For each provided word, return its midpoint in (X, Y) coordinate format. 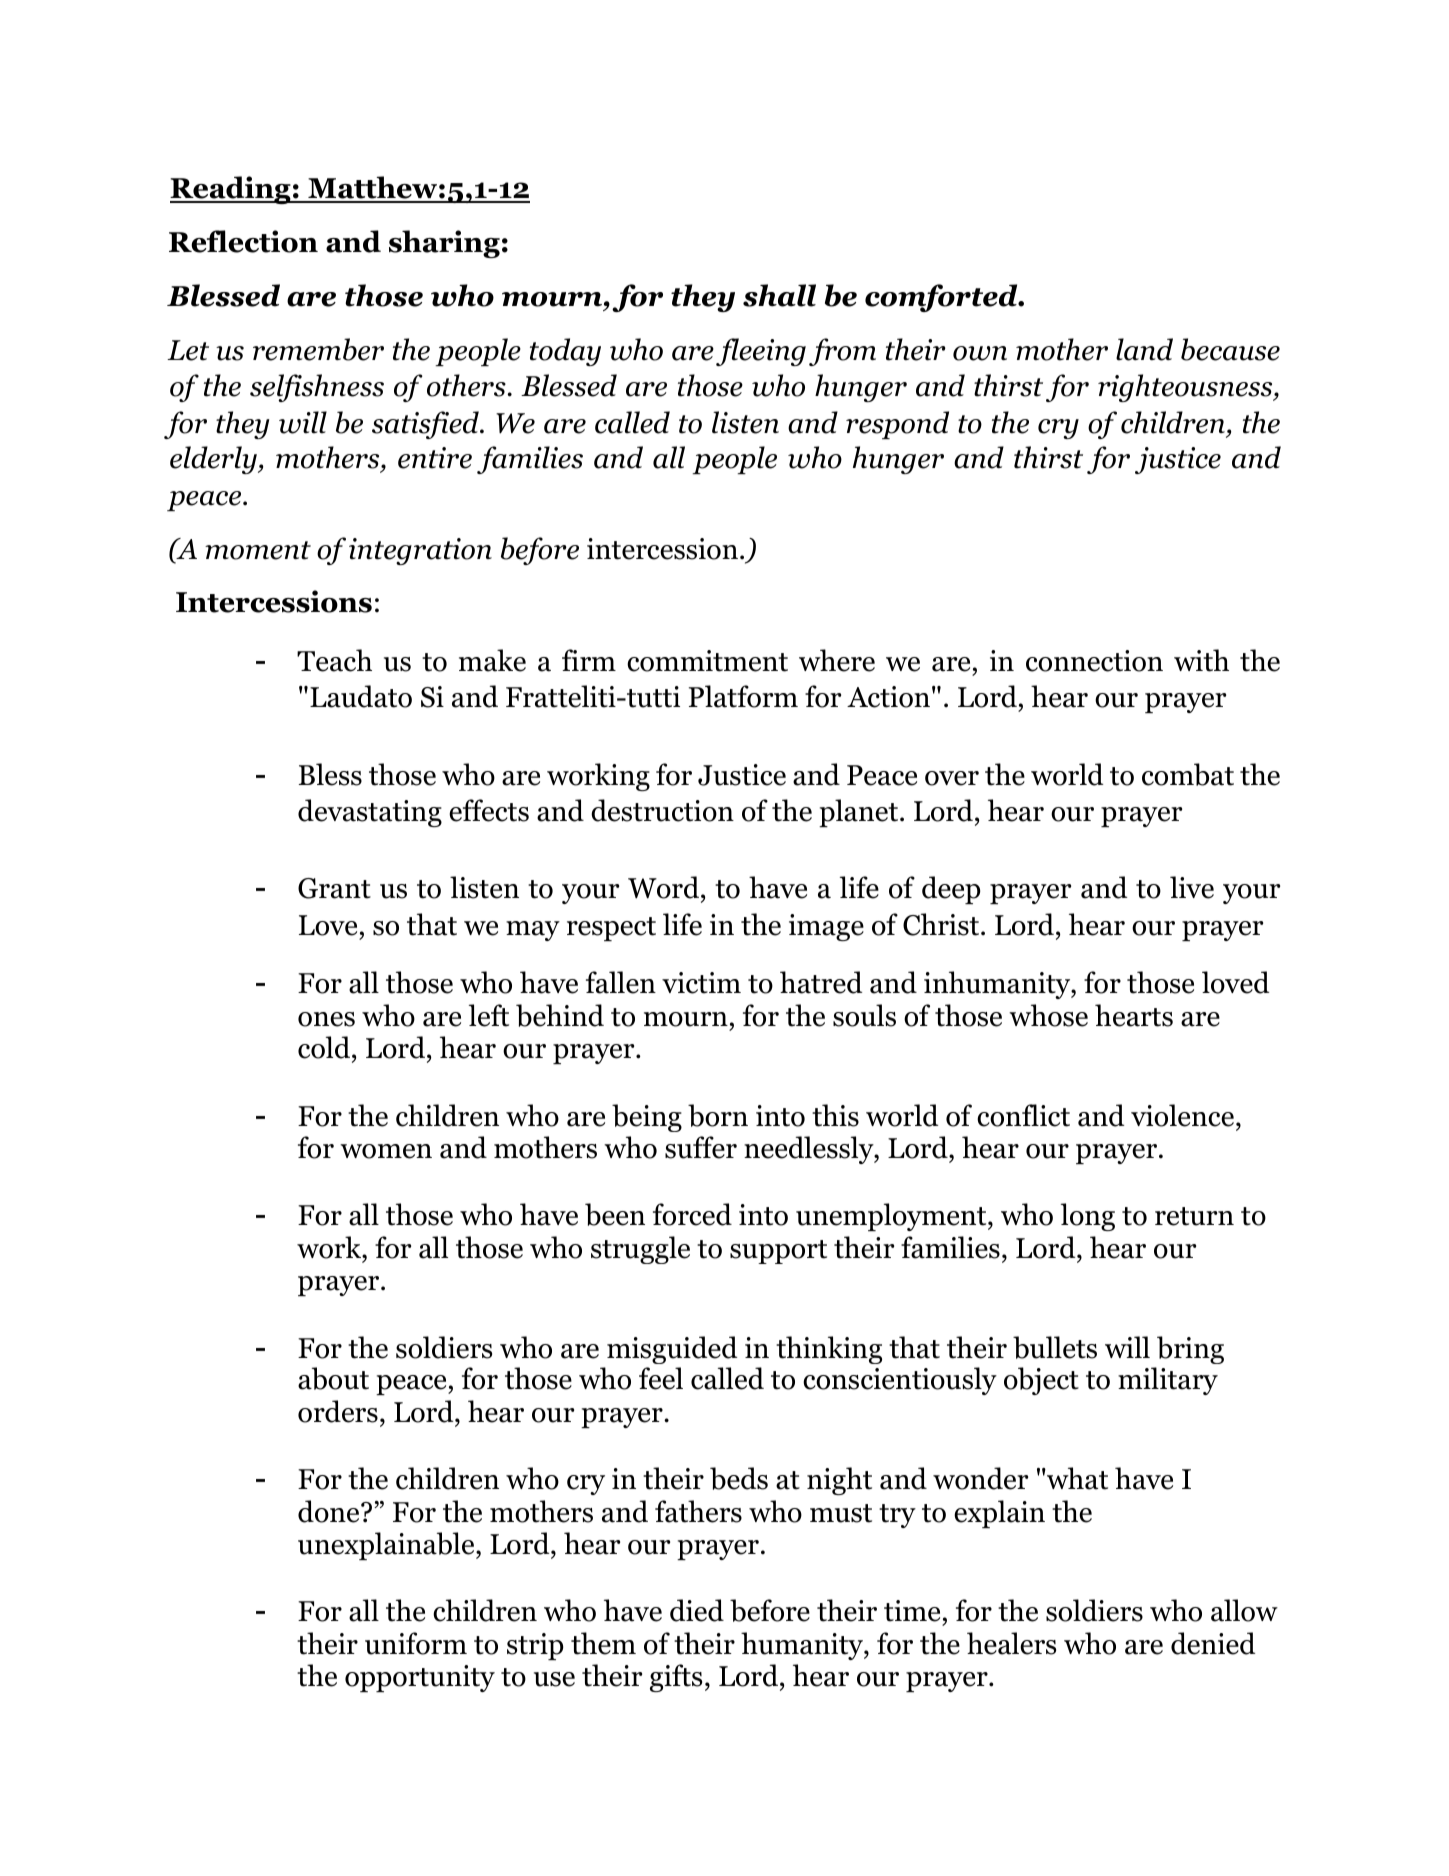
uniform (416, 1643)
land (1144, 349)
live (1192, 887)
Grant (334, 888)
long (1088, 1217)
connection (1094, 661)
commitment (707, 661)
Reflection (243, 241)
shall (779, 295)
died (697, 1610)
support (778, 1252)
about (333, 1378)
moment (258, 550)
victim (701, 983)
